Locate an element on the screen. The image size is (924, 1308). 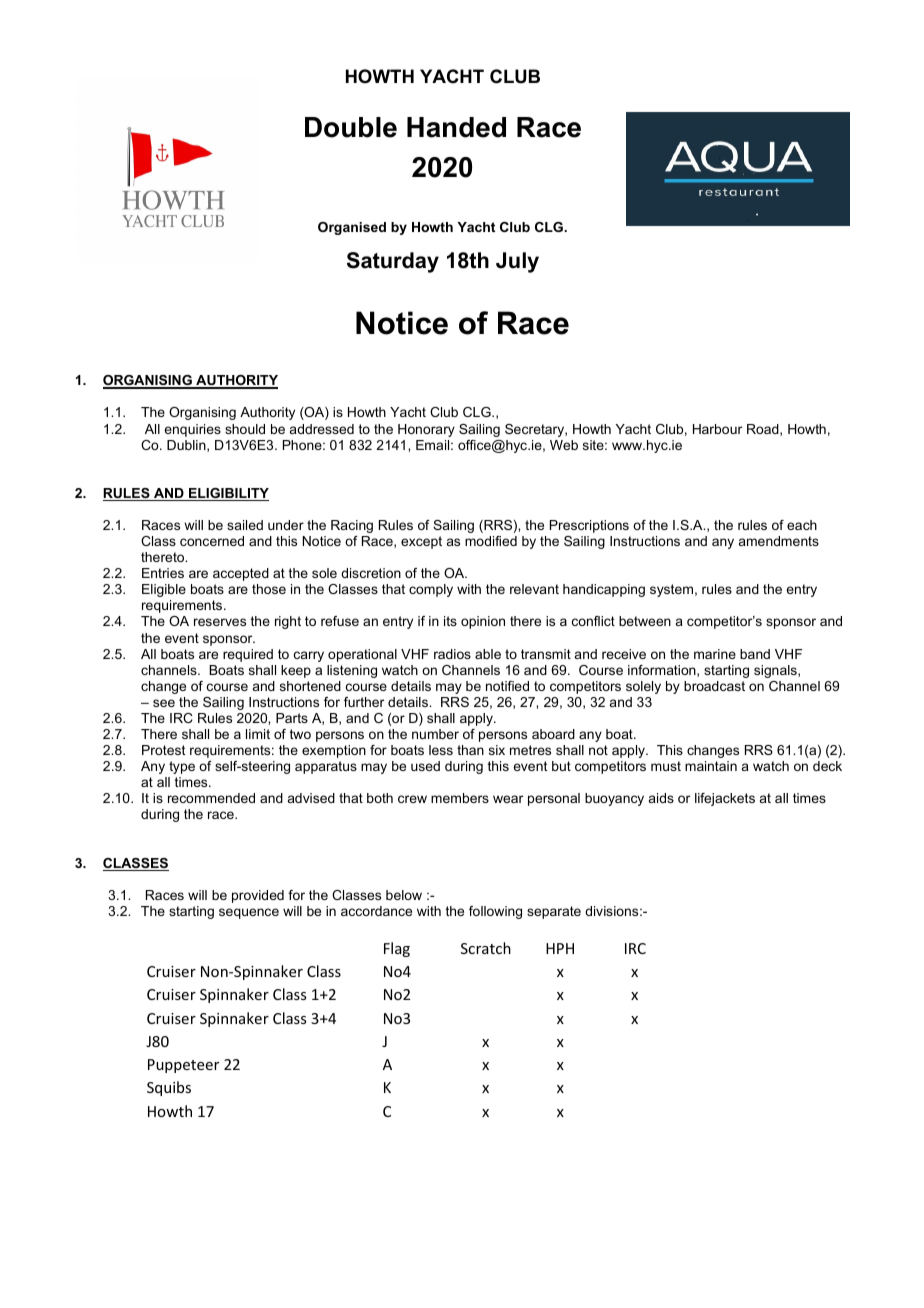
opinion is located at coordinates (483, 622).
